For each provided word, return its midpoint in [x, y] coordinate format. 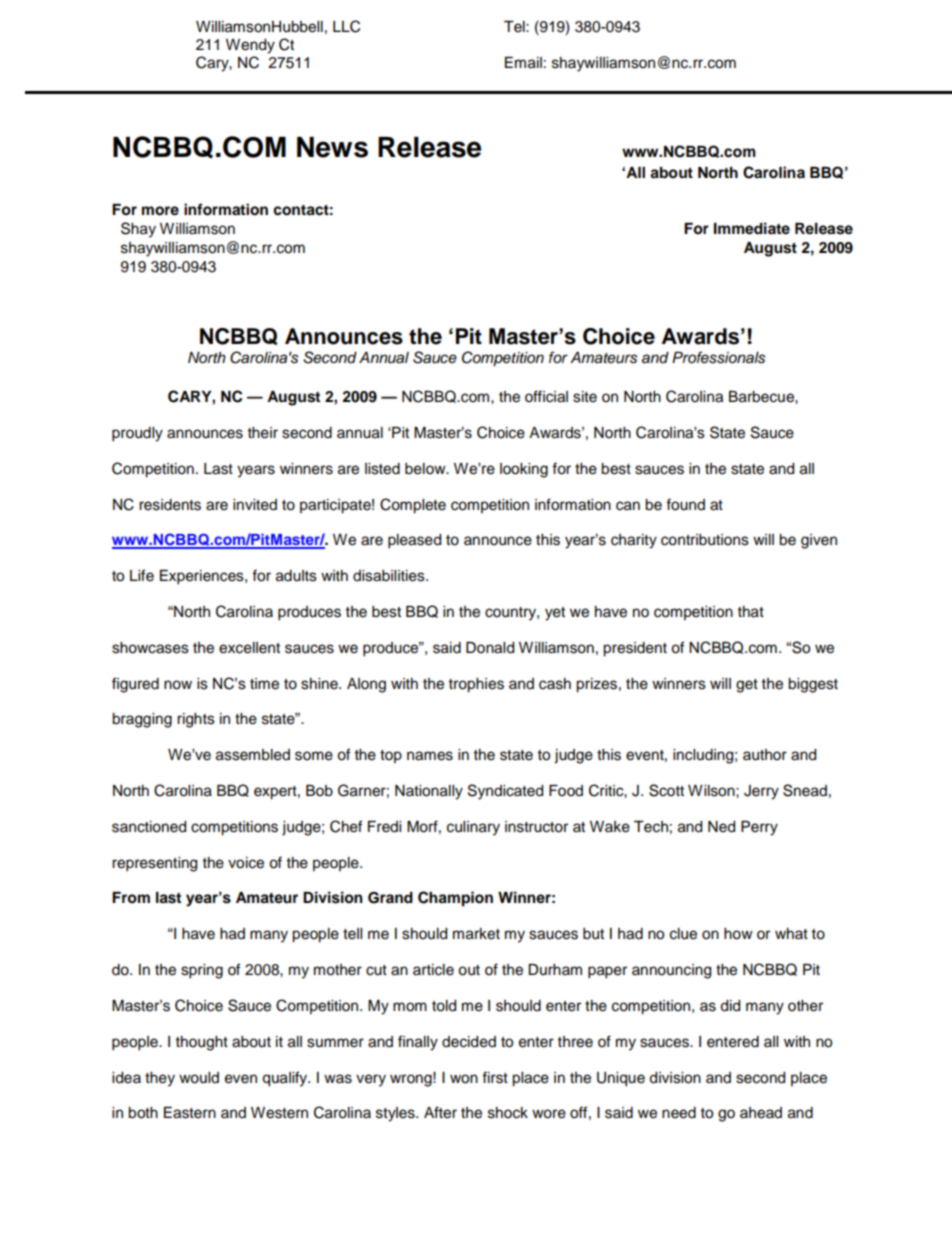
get [747, 686]
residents [170, 505]
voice [246, 863]
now [178, 685]
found [685, 504]
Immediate [752, 228]
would [199, 1078]
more [160, 211]
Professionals [718, 357]
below [426, 469]
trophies [476, 685]
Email [523, 63]
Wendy [250, 46]
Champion [455, 899]
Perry [759, 828]
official [546, 396]
